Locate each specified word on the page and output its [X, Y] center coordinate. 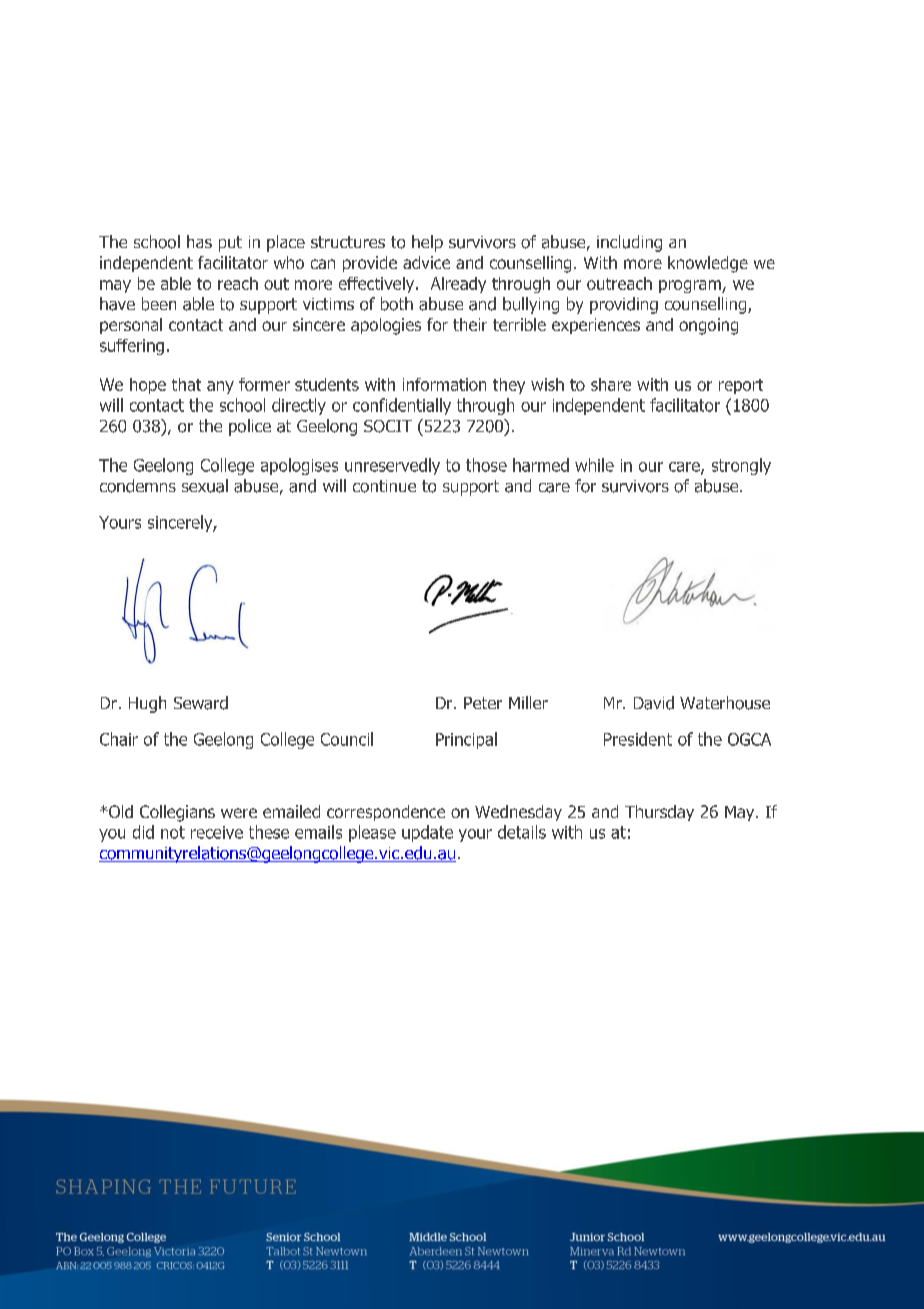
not [173, 832]
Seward [201, 703]
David [654, 703]
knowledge [708, 264]
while [594, 465]
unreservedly [392, 466]
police [250, 427]
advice [426, 262]
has [199, 241]
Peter [483, 703]
